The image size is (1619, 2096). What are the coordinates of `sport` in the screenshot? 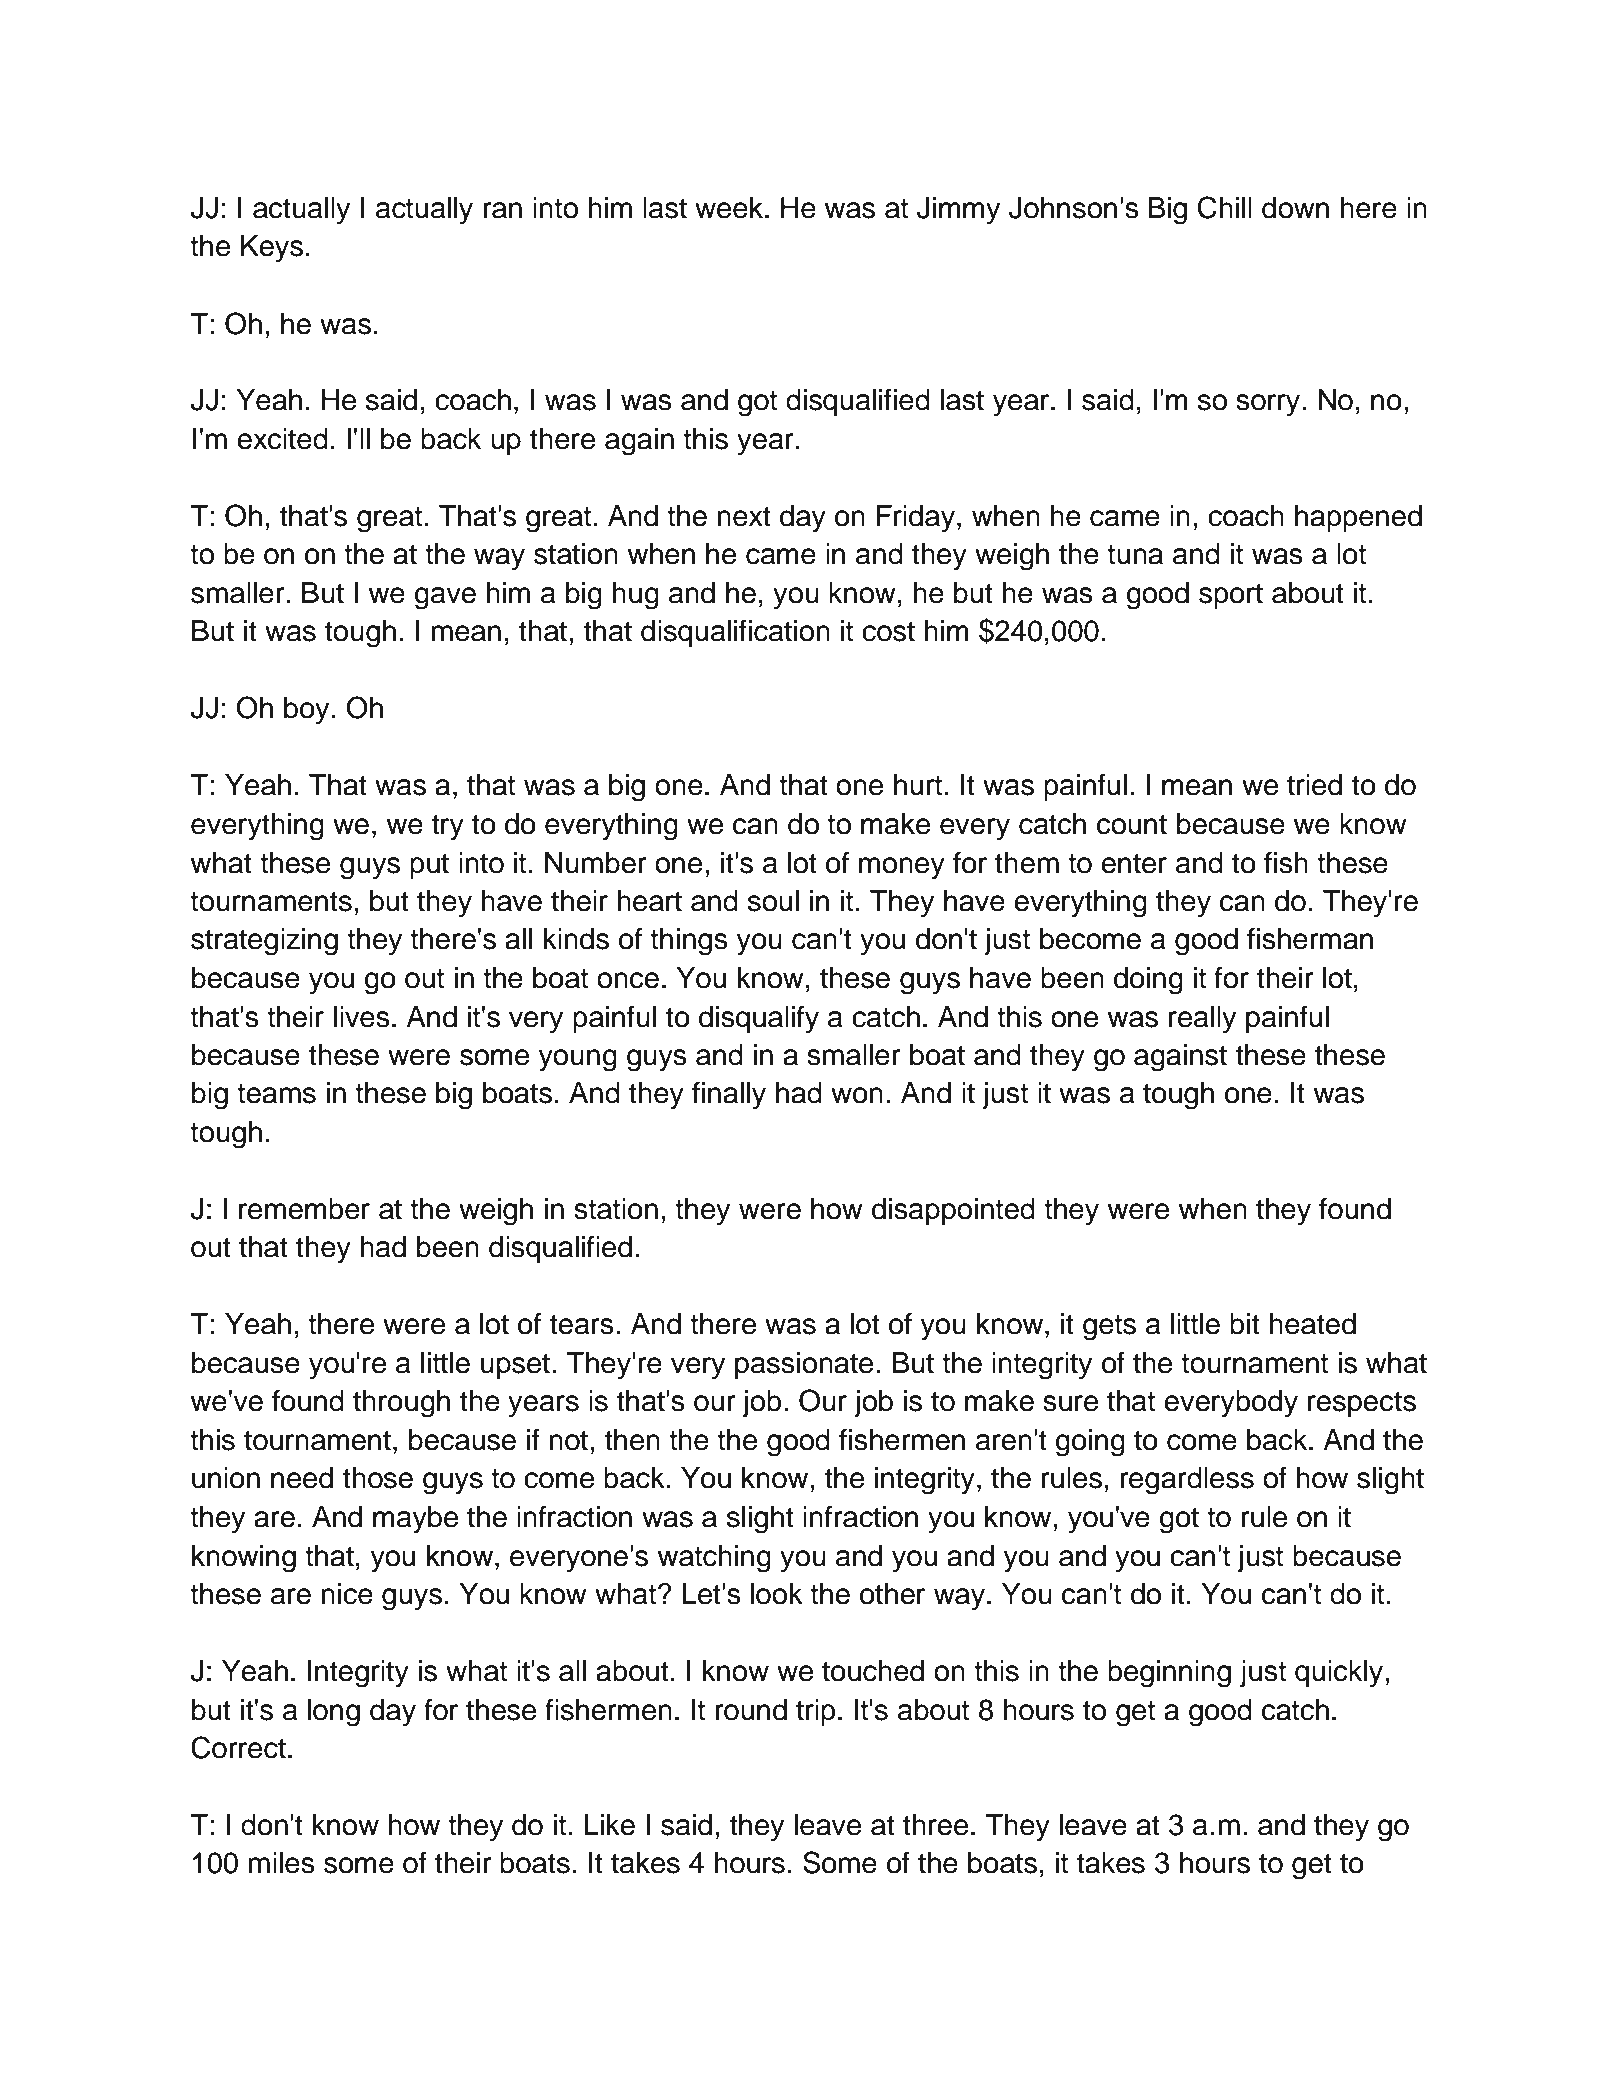 It's located at (1231, 596).
